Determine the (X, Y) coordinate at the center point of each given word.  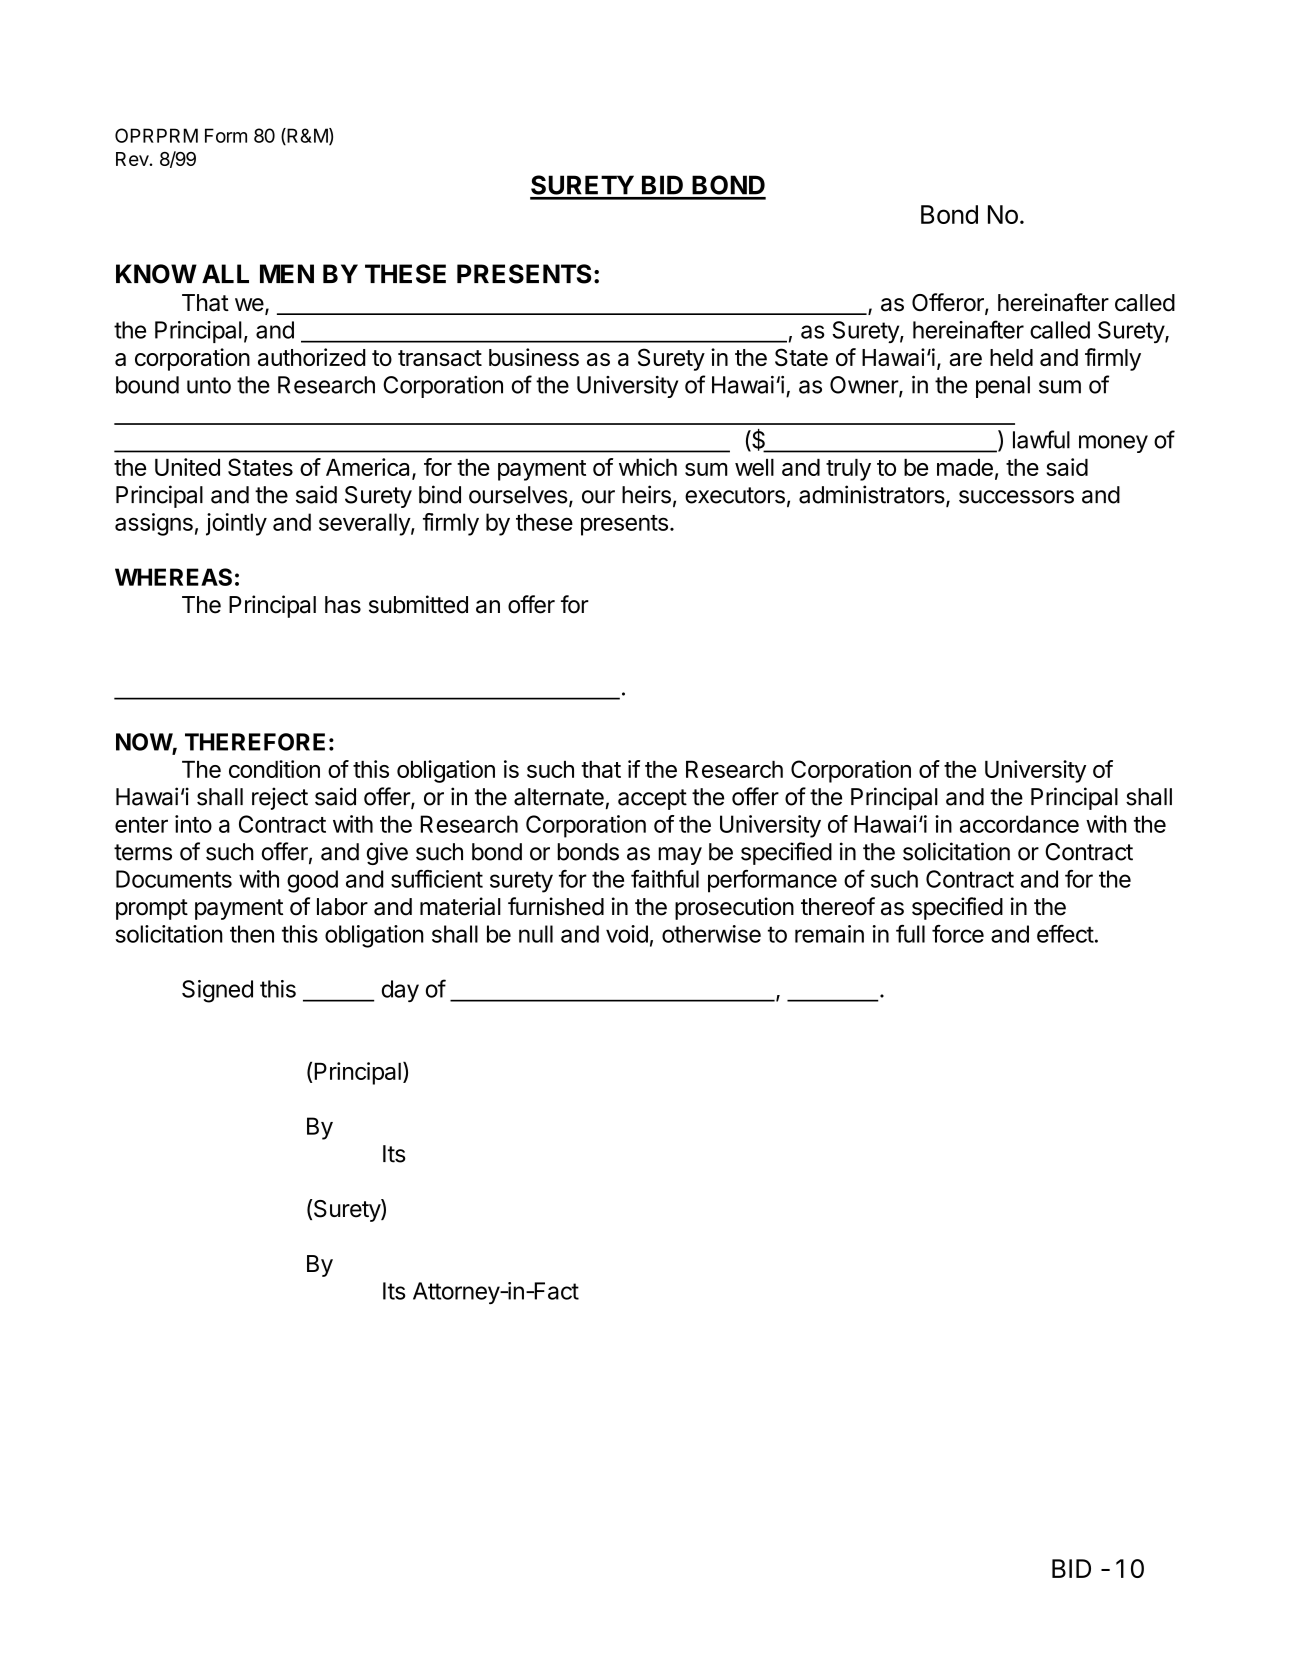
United (187, 467)
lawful (1041, 439)
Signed (217, 991)
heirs (646, 494)
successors (1016, 497)
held (1011, 357)
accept (652, 799)
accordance (1019, 824)
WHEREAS (173, 577)
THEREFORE (255, 742)
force (958, 934)
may (680, 856)
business (534, 357)
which (648, 467)
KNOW (156, 274)
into (193, 824)
